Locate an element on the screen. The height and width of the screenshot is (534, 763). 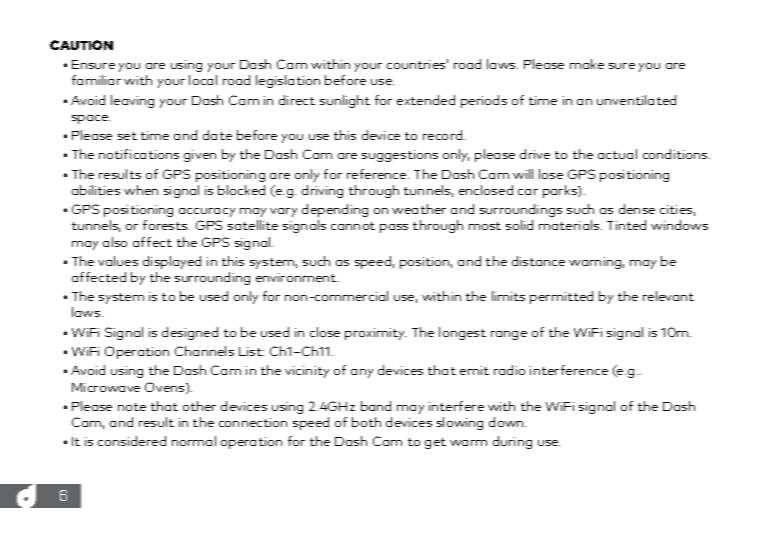
proximity is located at coordinates (375, 334).
